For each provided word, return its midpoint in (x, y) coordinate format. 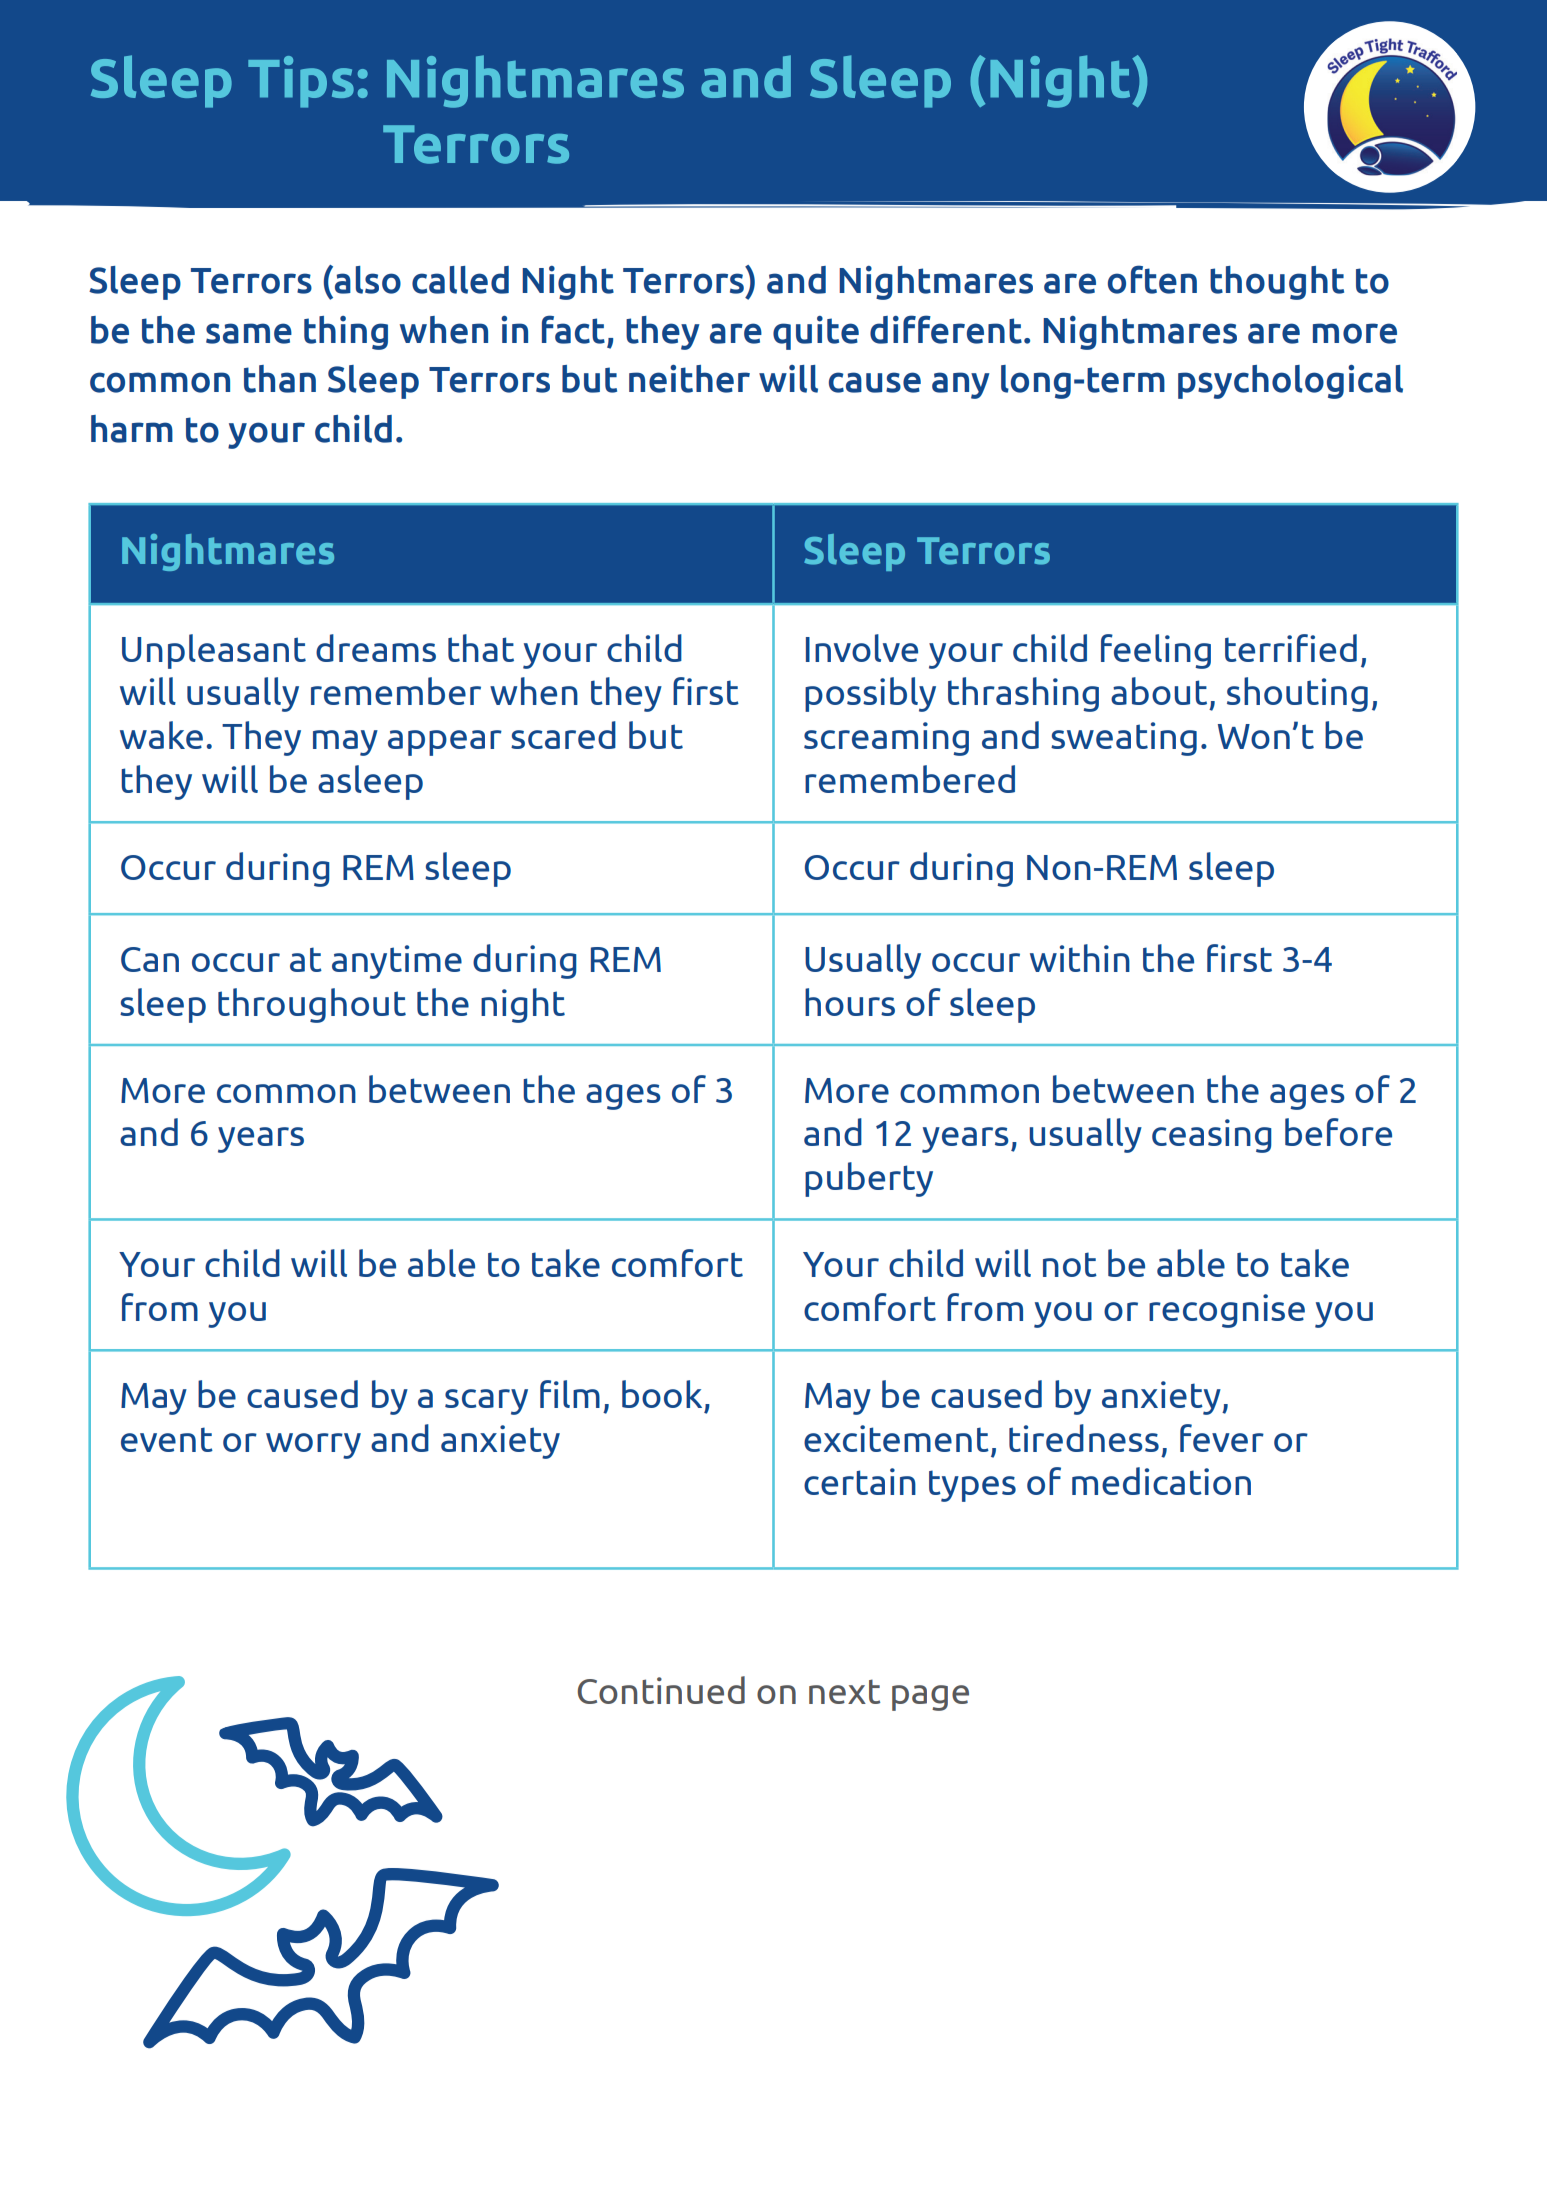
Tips (301, 82)
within (1080, 958)
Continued (661, 1690)
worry (313, 1446)
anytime (397, 962)
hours (850, 1002)
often (1152, 279)
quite (816, 333)
